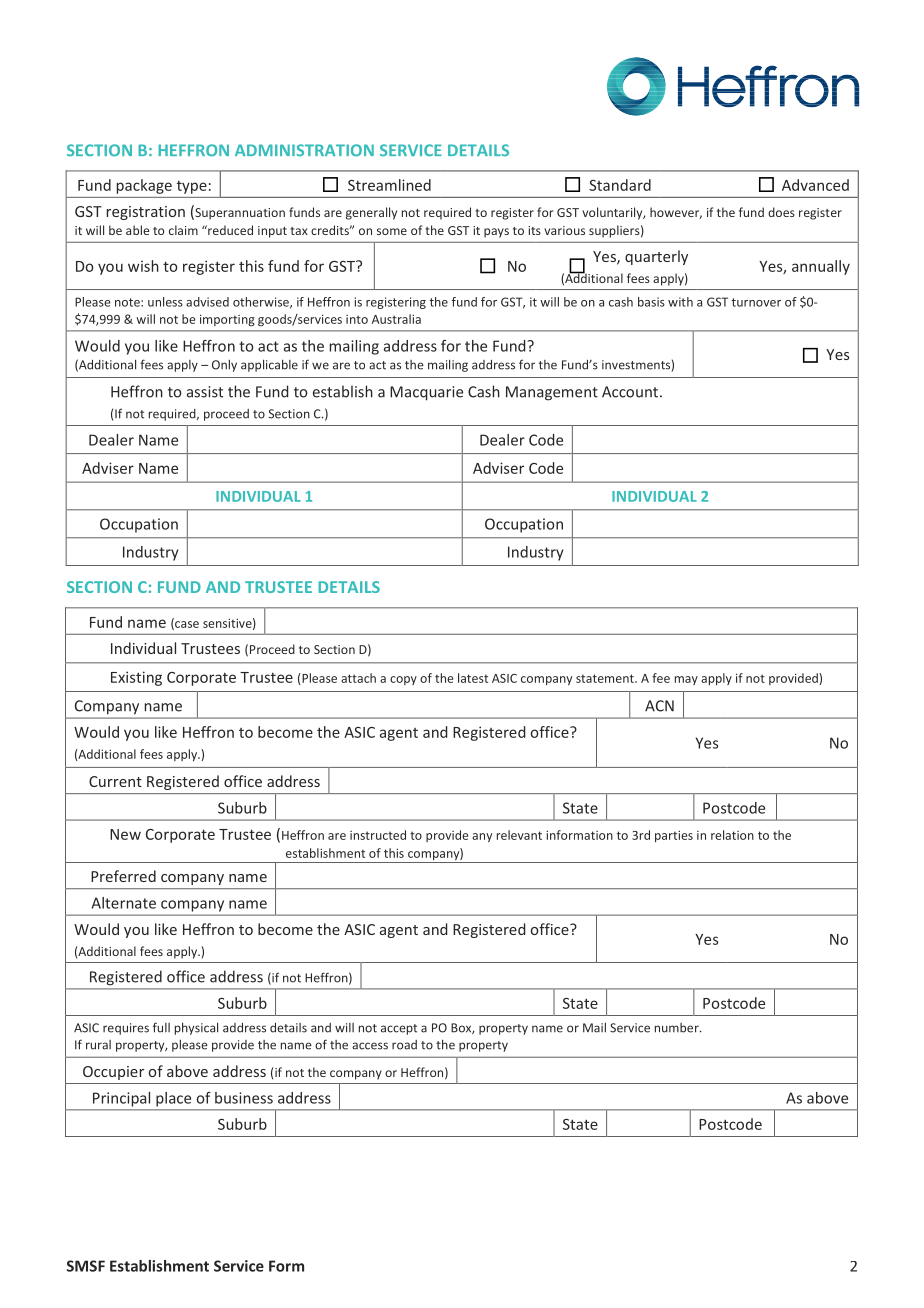 The width and height of the screenshot is (924, 1308). What do you see at coordinates (781, 212) in the screenshot?
I see `does` at bounding box center [781, 212].
